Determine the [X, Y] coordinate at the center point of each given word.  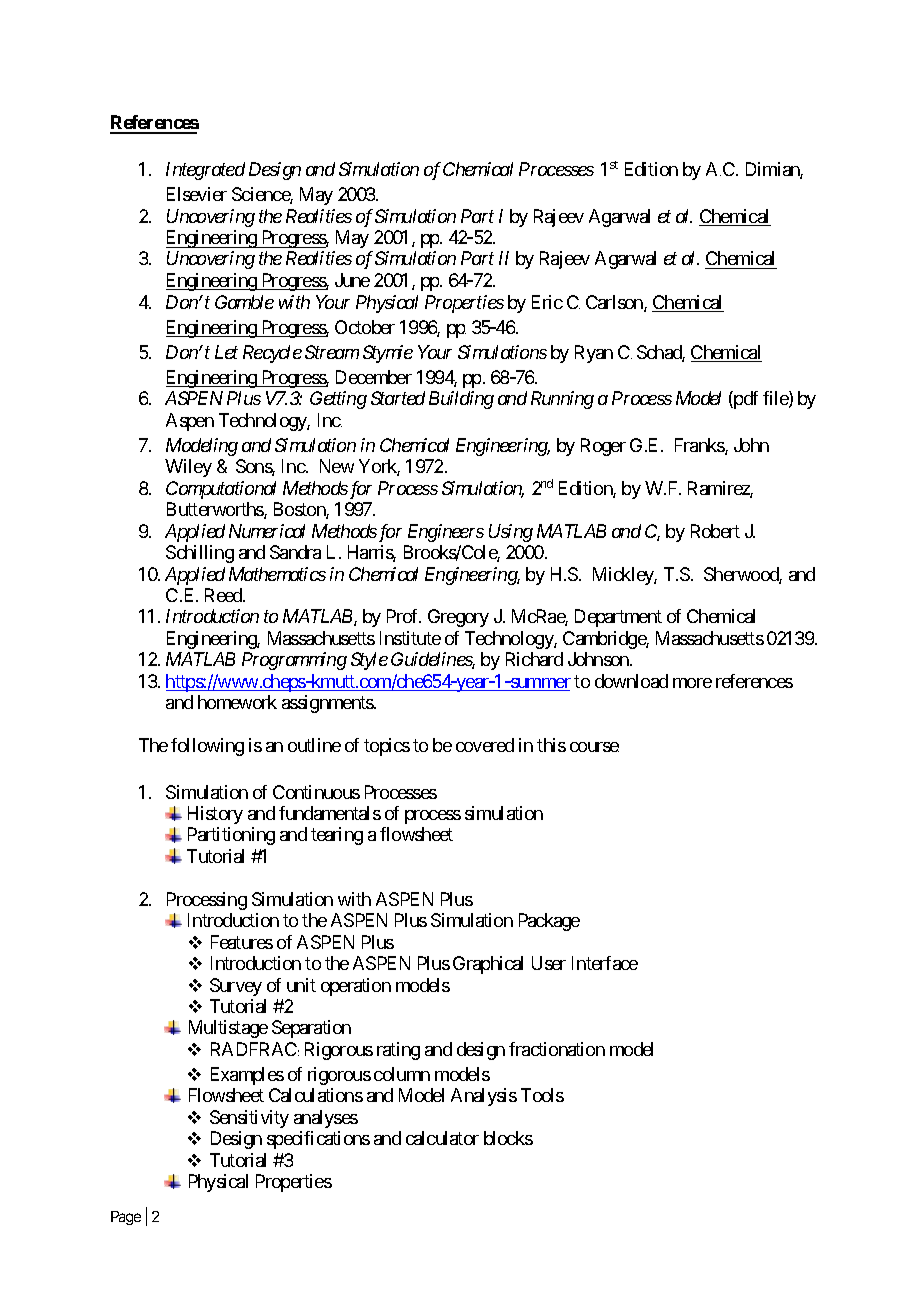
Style [369, 661]
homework [237, 702]
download [631, 681]
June [352, 280]
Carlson [615, 303]
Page [126, 1218]
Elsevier [197, 194]
